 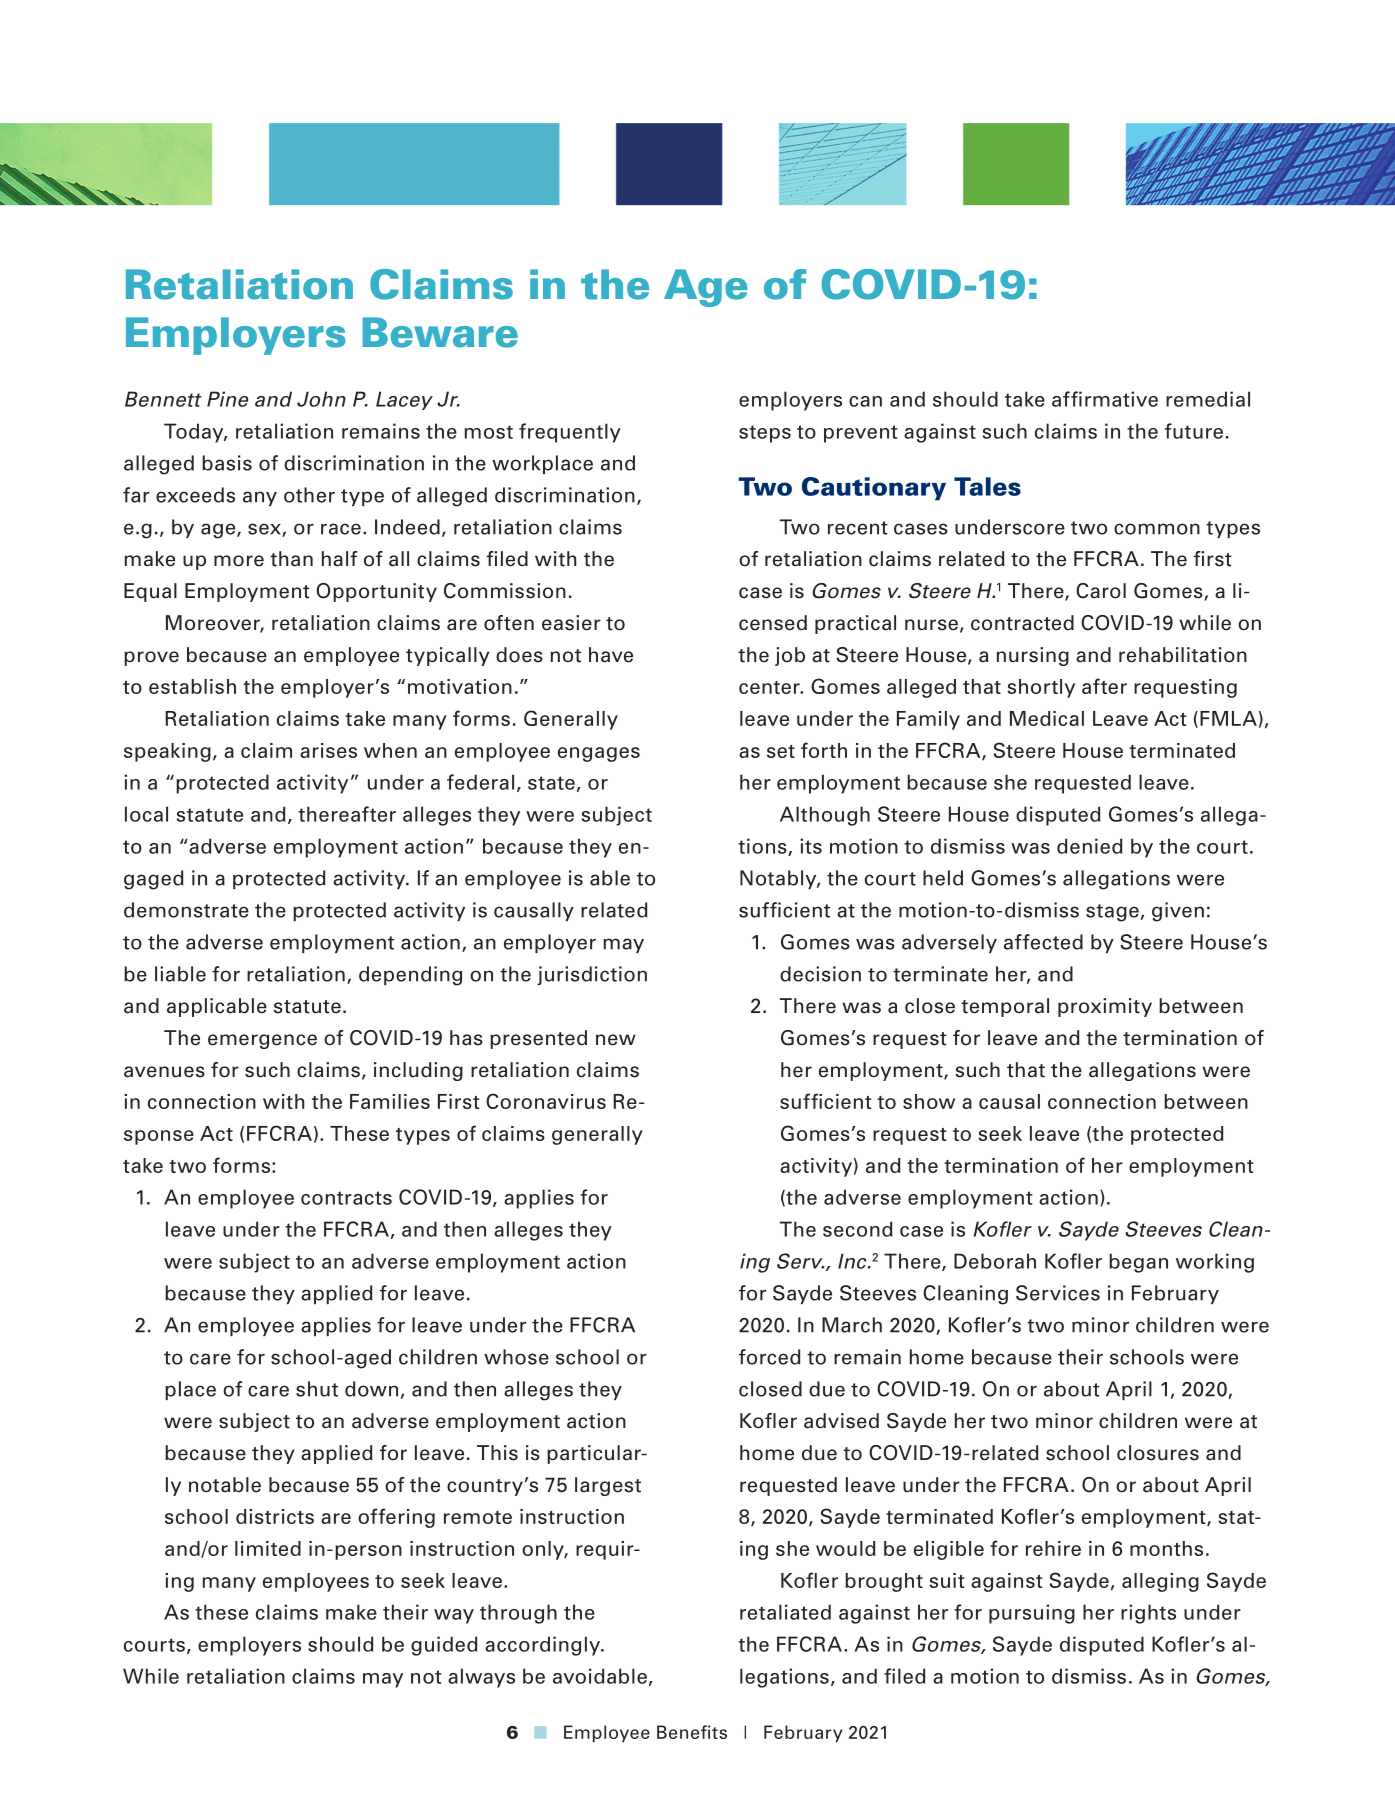 I want to click on pursuing, so click(x=1032, y=1614).
